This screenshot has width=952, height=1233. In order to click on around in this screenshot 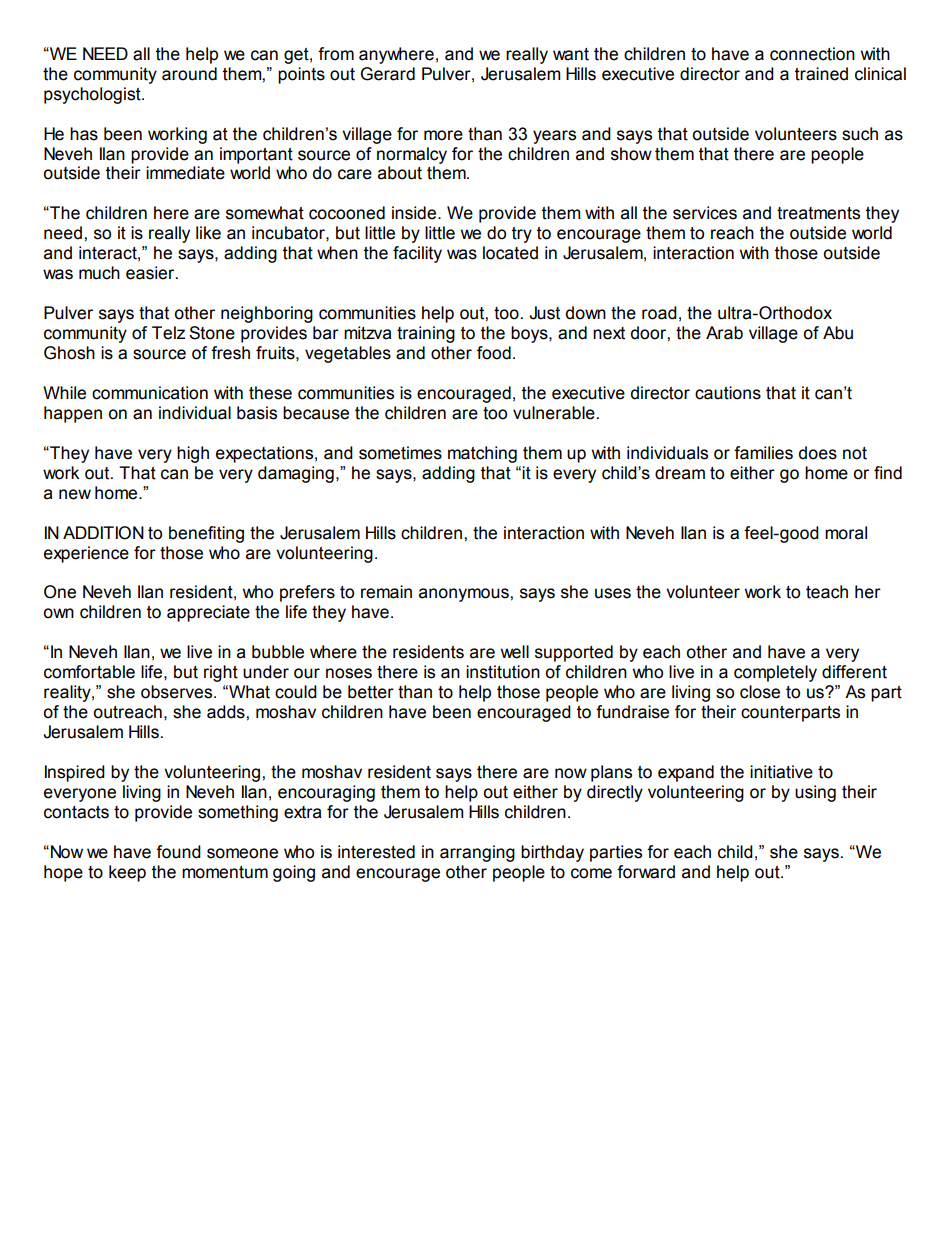, I will do `click(189, 74)`.
